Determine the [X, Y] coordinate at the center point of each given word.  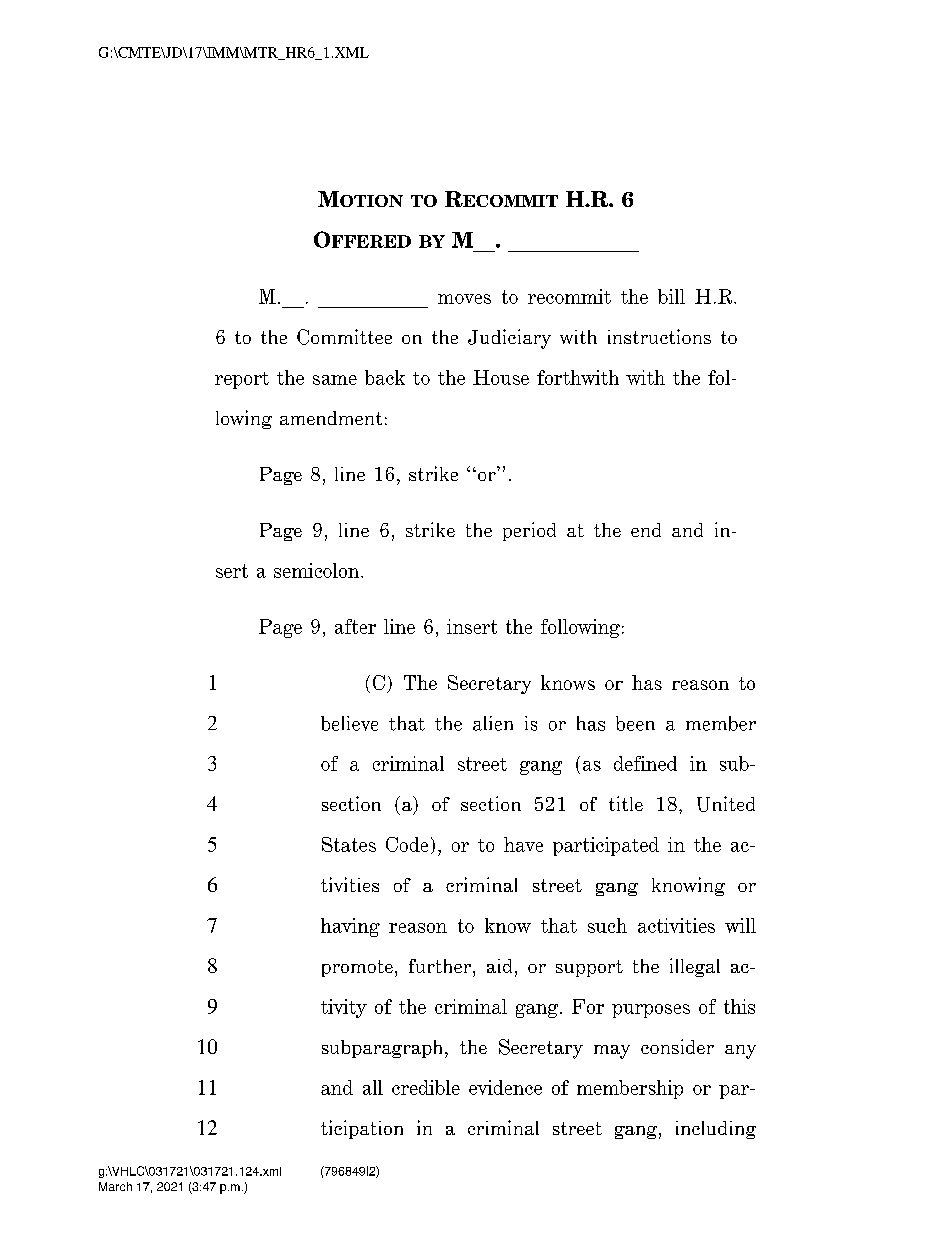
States [349, 844]
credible [426, 1087]
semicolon [318, 570]
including [716, 1130]
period [529, 531]
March [115, 1186]
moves [464, 299]
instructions [659, 336]
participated [606, 846]
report [242, 380]
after [355, 626]
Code [407, 844]
